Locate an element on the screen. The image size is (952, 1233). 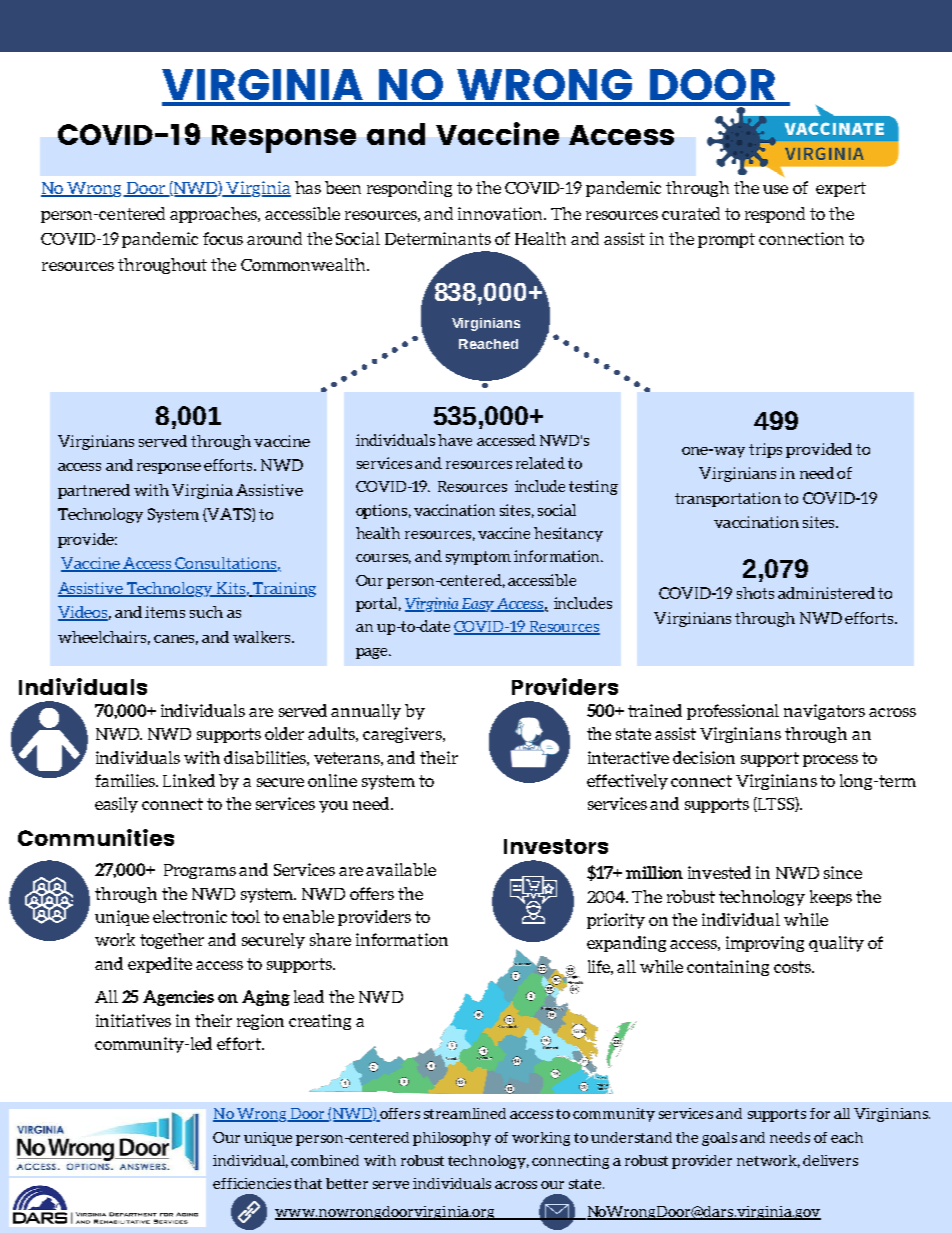
electronic is located at coordinates (190, 916).
